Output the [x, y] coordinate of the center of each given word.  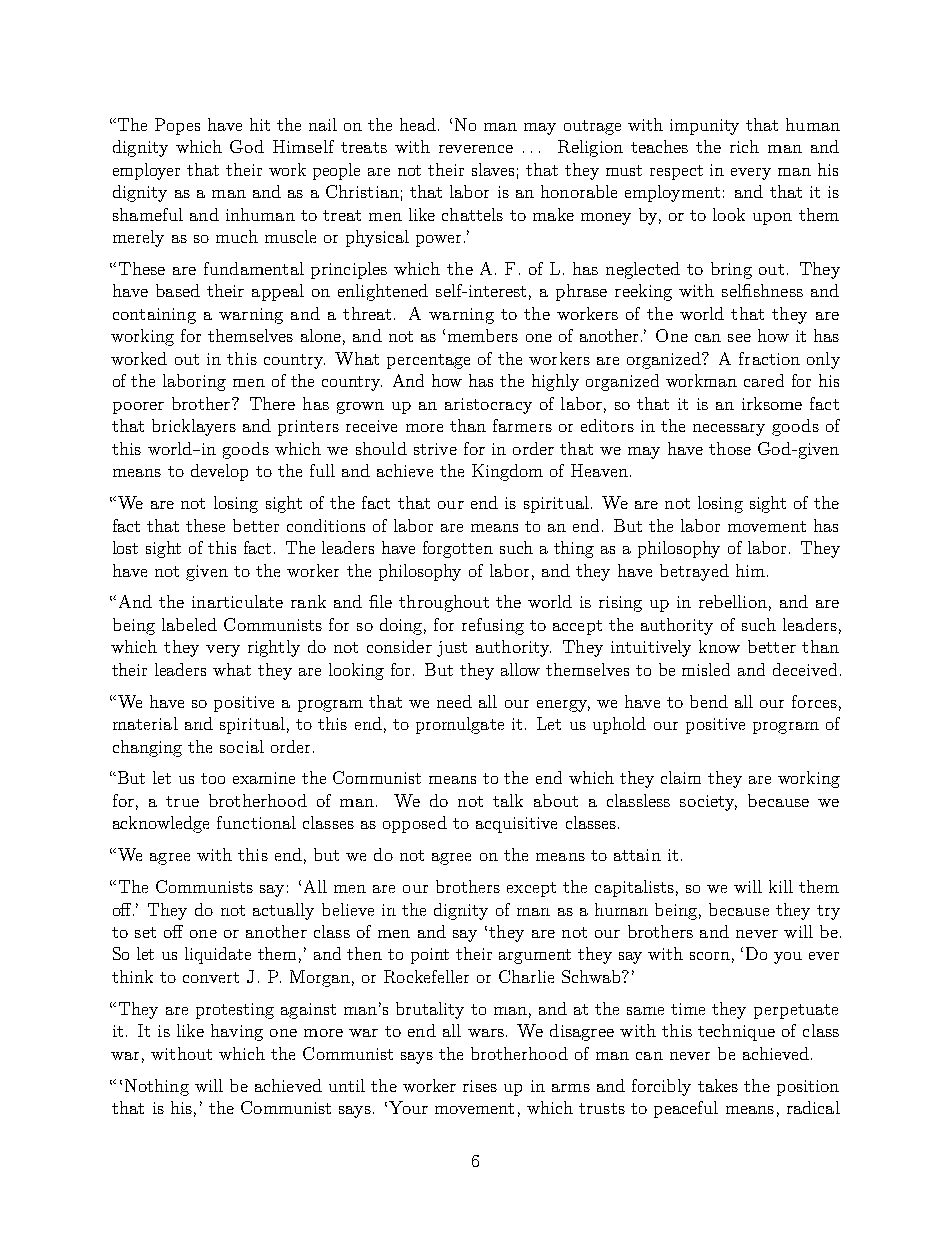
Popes [177, 126]
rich [744, 146]
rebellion [733, 601]
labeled [189, 624]
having [237, 1032]
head [419, 124]
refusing [493, 626]
